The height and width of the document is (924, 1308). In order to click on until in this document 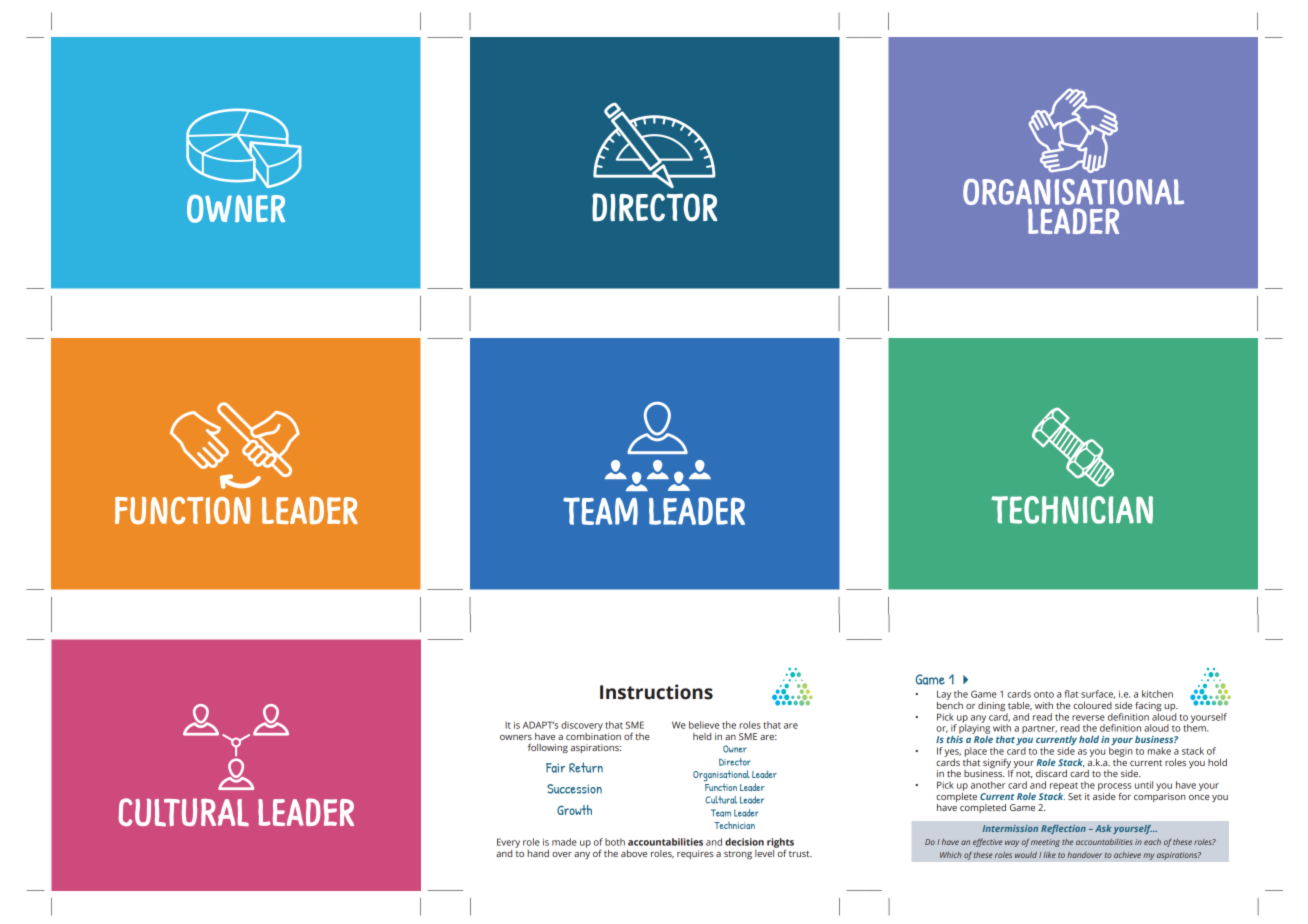, I will do `click(1144, 785)`.
